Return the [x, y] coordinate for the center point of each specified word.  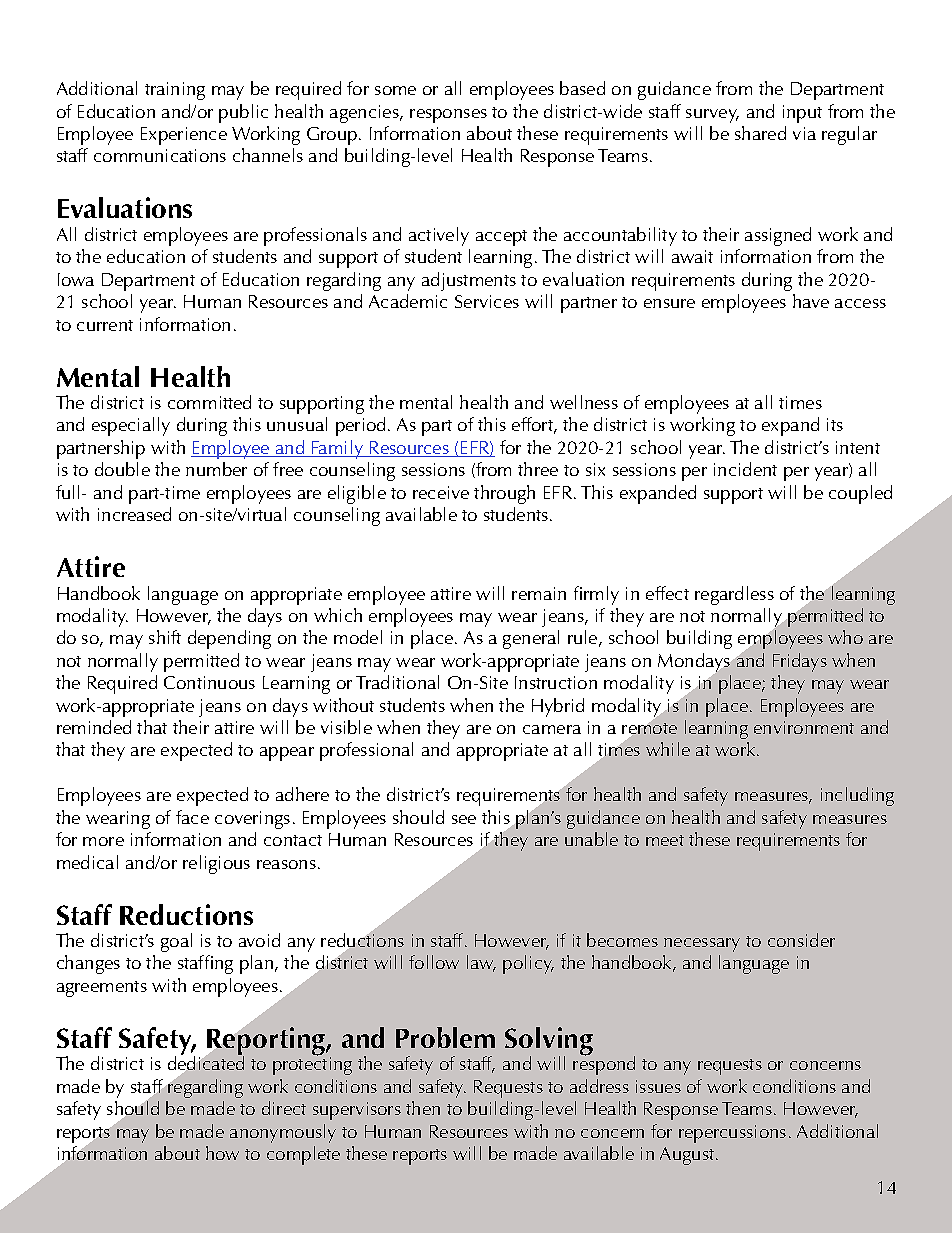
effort [534, 425]
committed [209, 402]
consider [801, 940]
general [531, 639]
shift [165, 637]
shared [760, 133]
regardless [734, 595]
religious [216, 864]
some [395, 90]
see [464, 819]
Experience [184, 136]
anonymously [283, 1133]
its [835, 424]
